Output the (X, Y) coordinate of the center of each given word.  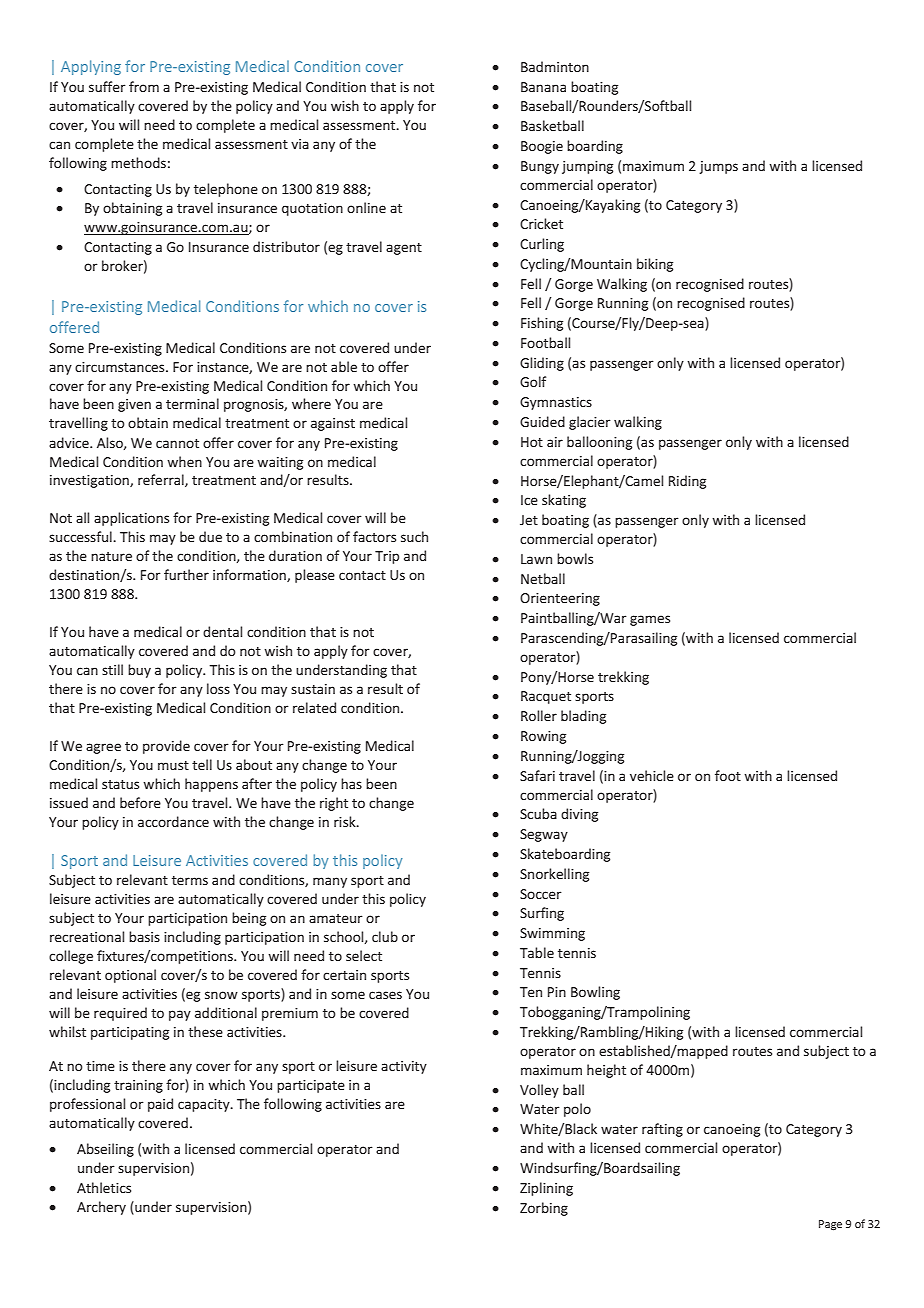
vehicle (652, 775)
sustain (313, 689)
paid (160, 1105)
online (366, 207)
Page (830, 1225)
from (144, 86)
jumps (718, 167)
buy (139, 671)
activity (404, 1067)
